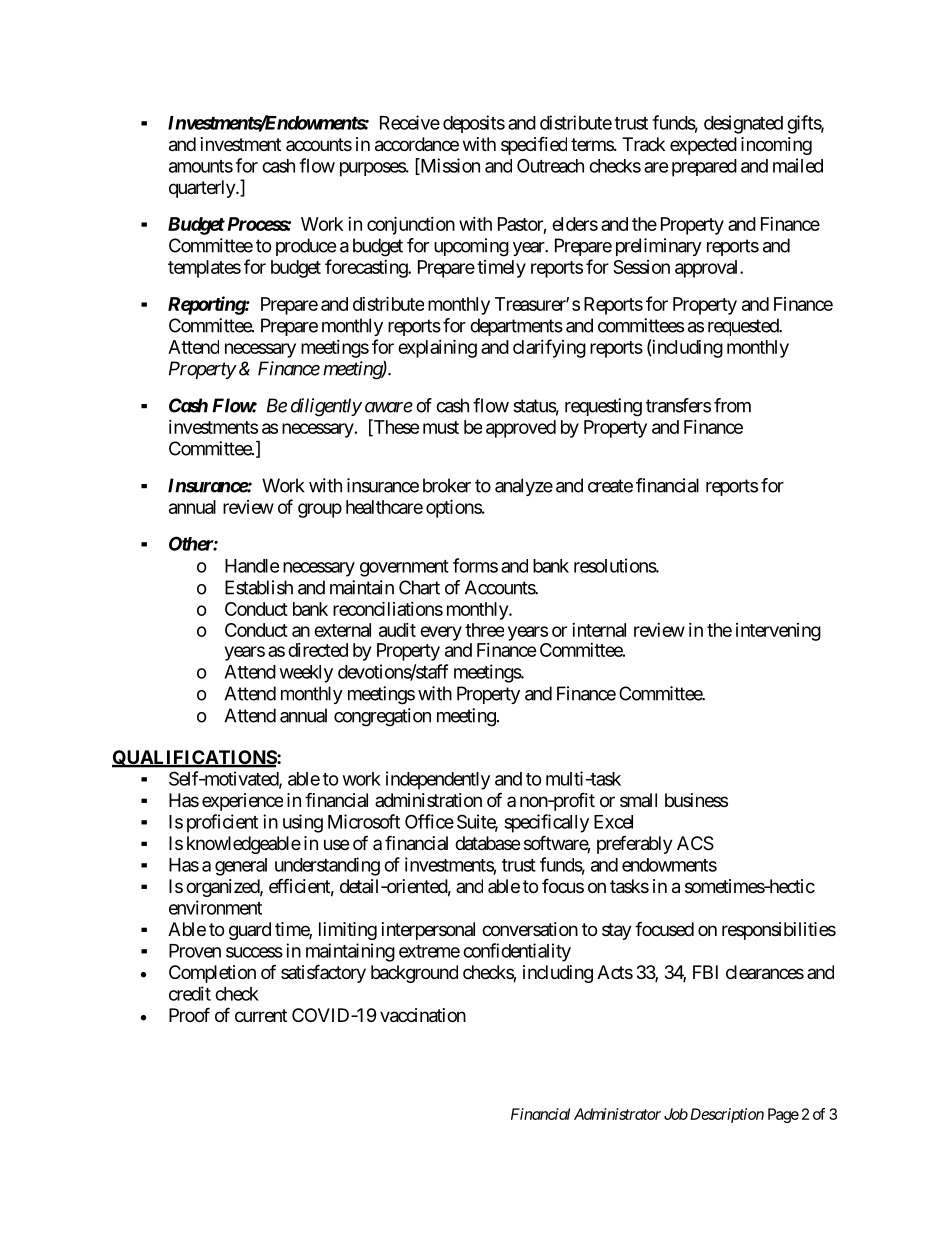  I want to click on Establish, so click(259, 587).
